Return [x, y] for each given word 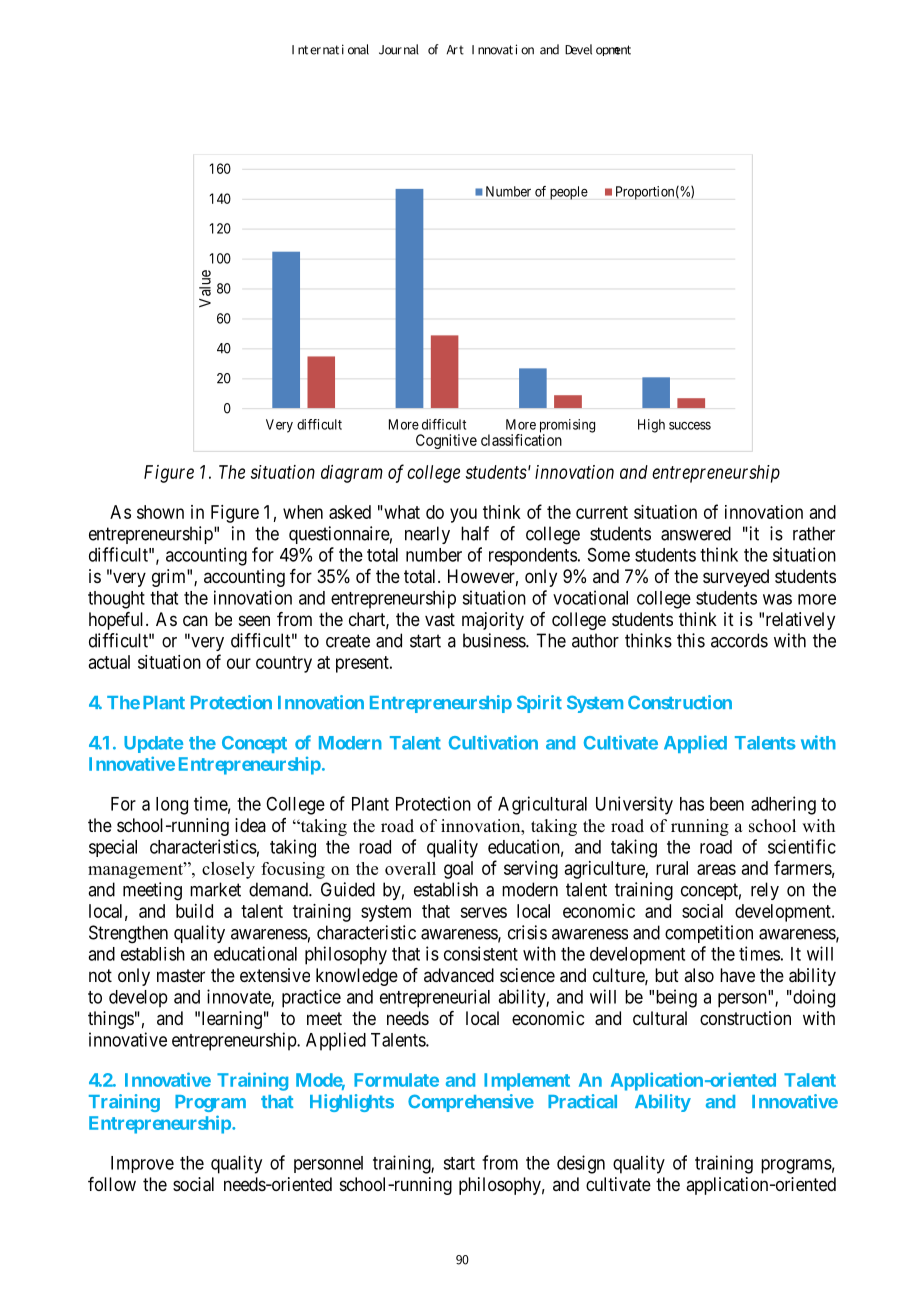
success [690, 426]
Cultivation [493, 742]
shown [160, 512]
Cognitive [446, 441]
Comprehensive [471, 1103]
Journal [399, 49]
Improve [142, 1164]
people [569, 193]
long [172, 806]
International [330, 49]
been [727, 804]
